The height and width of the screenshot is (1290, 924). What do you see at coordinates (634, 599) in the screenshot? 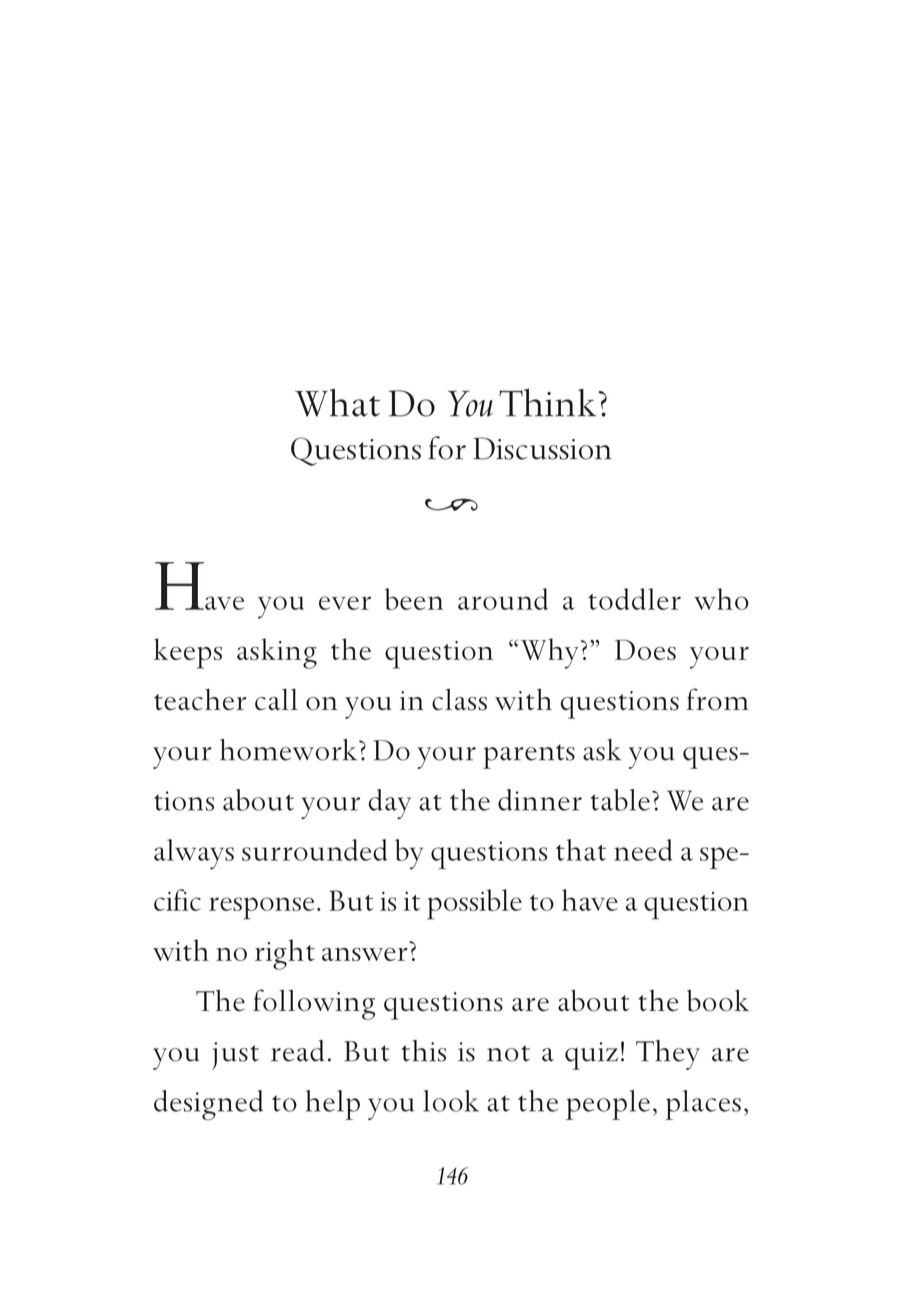
I see `toddler` at bounding box center [634, 599].
